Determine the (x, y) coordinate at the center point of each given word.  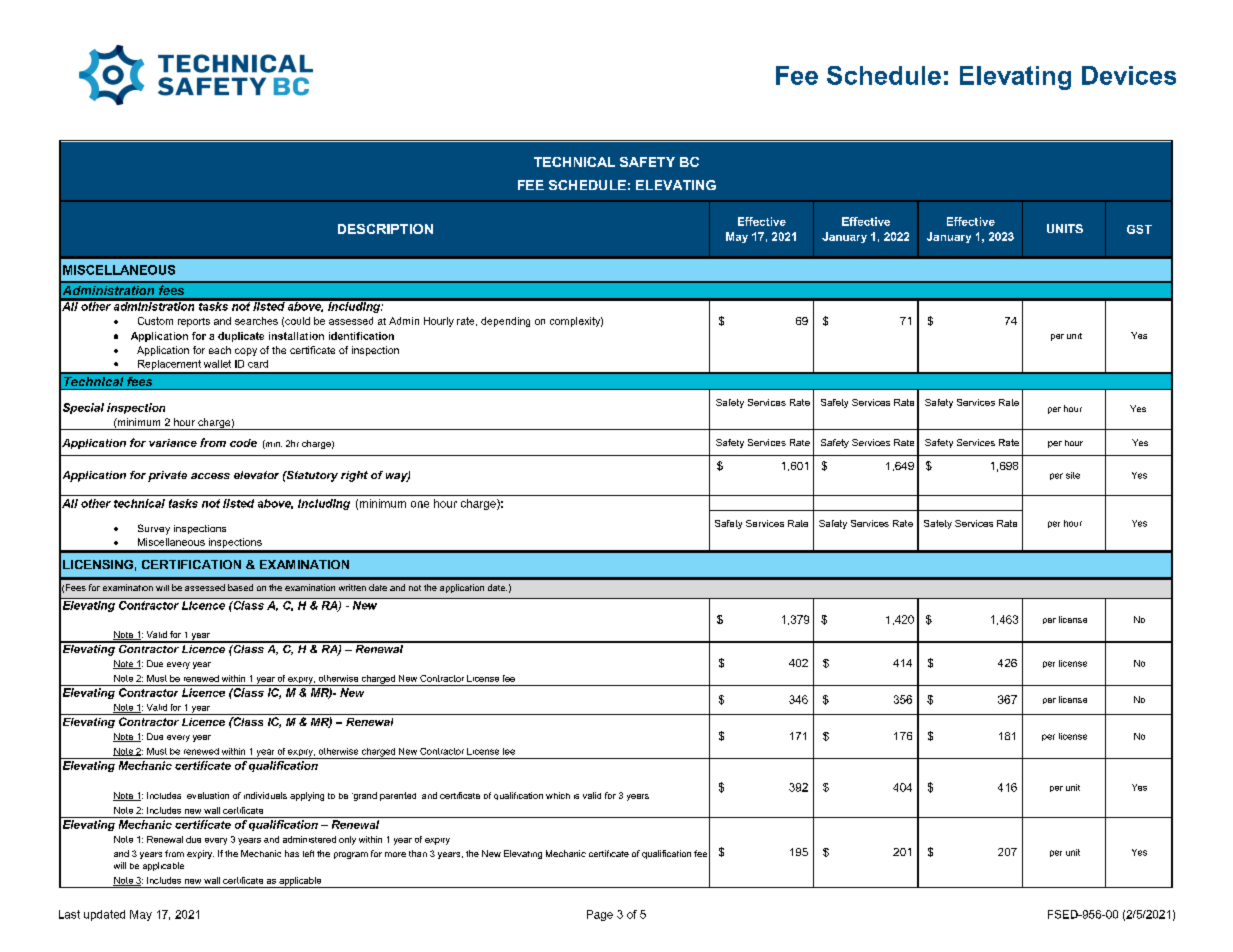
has (292, 853)
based (240, 587)
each (220, 350)
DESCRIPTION (385, 229)
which (558, 795)
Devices (1129, 75)
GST (1139, 229)
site (1073, 475)
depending (505, 322)
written (352, 587)
